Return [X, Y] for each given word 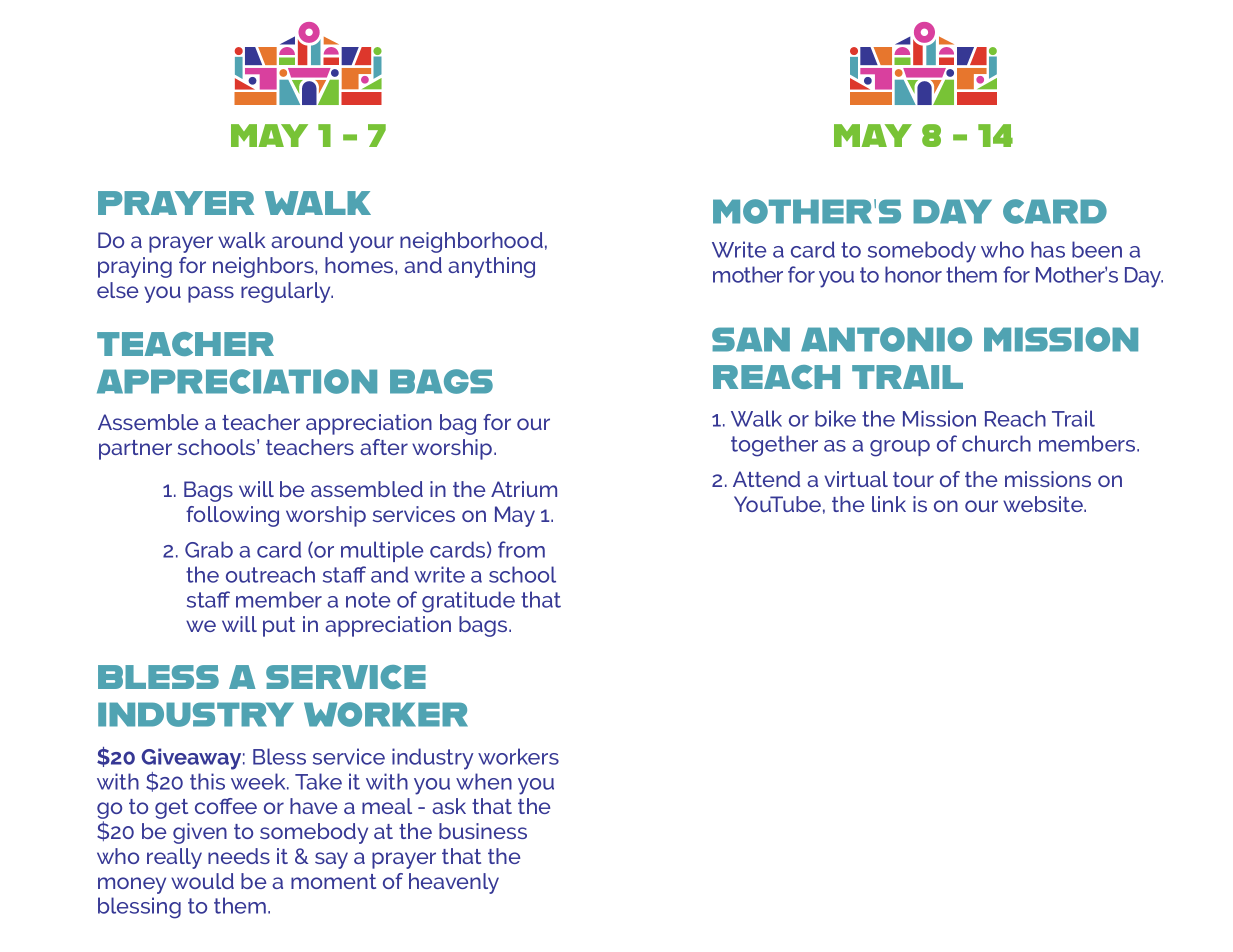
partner [135, 450]
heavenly [454, 883]
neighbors [264, 267]
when [484, 781]
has [1048, 249]
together [774, 446]
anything [491, 267]
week [259, 781]
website [1044, 504]
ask [449, 806]
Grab [209, 549]
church [996, 443]
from [521, 549]
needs [239, 856]
